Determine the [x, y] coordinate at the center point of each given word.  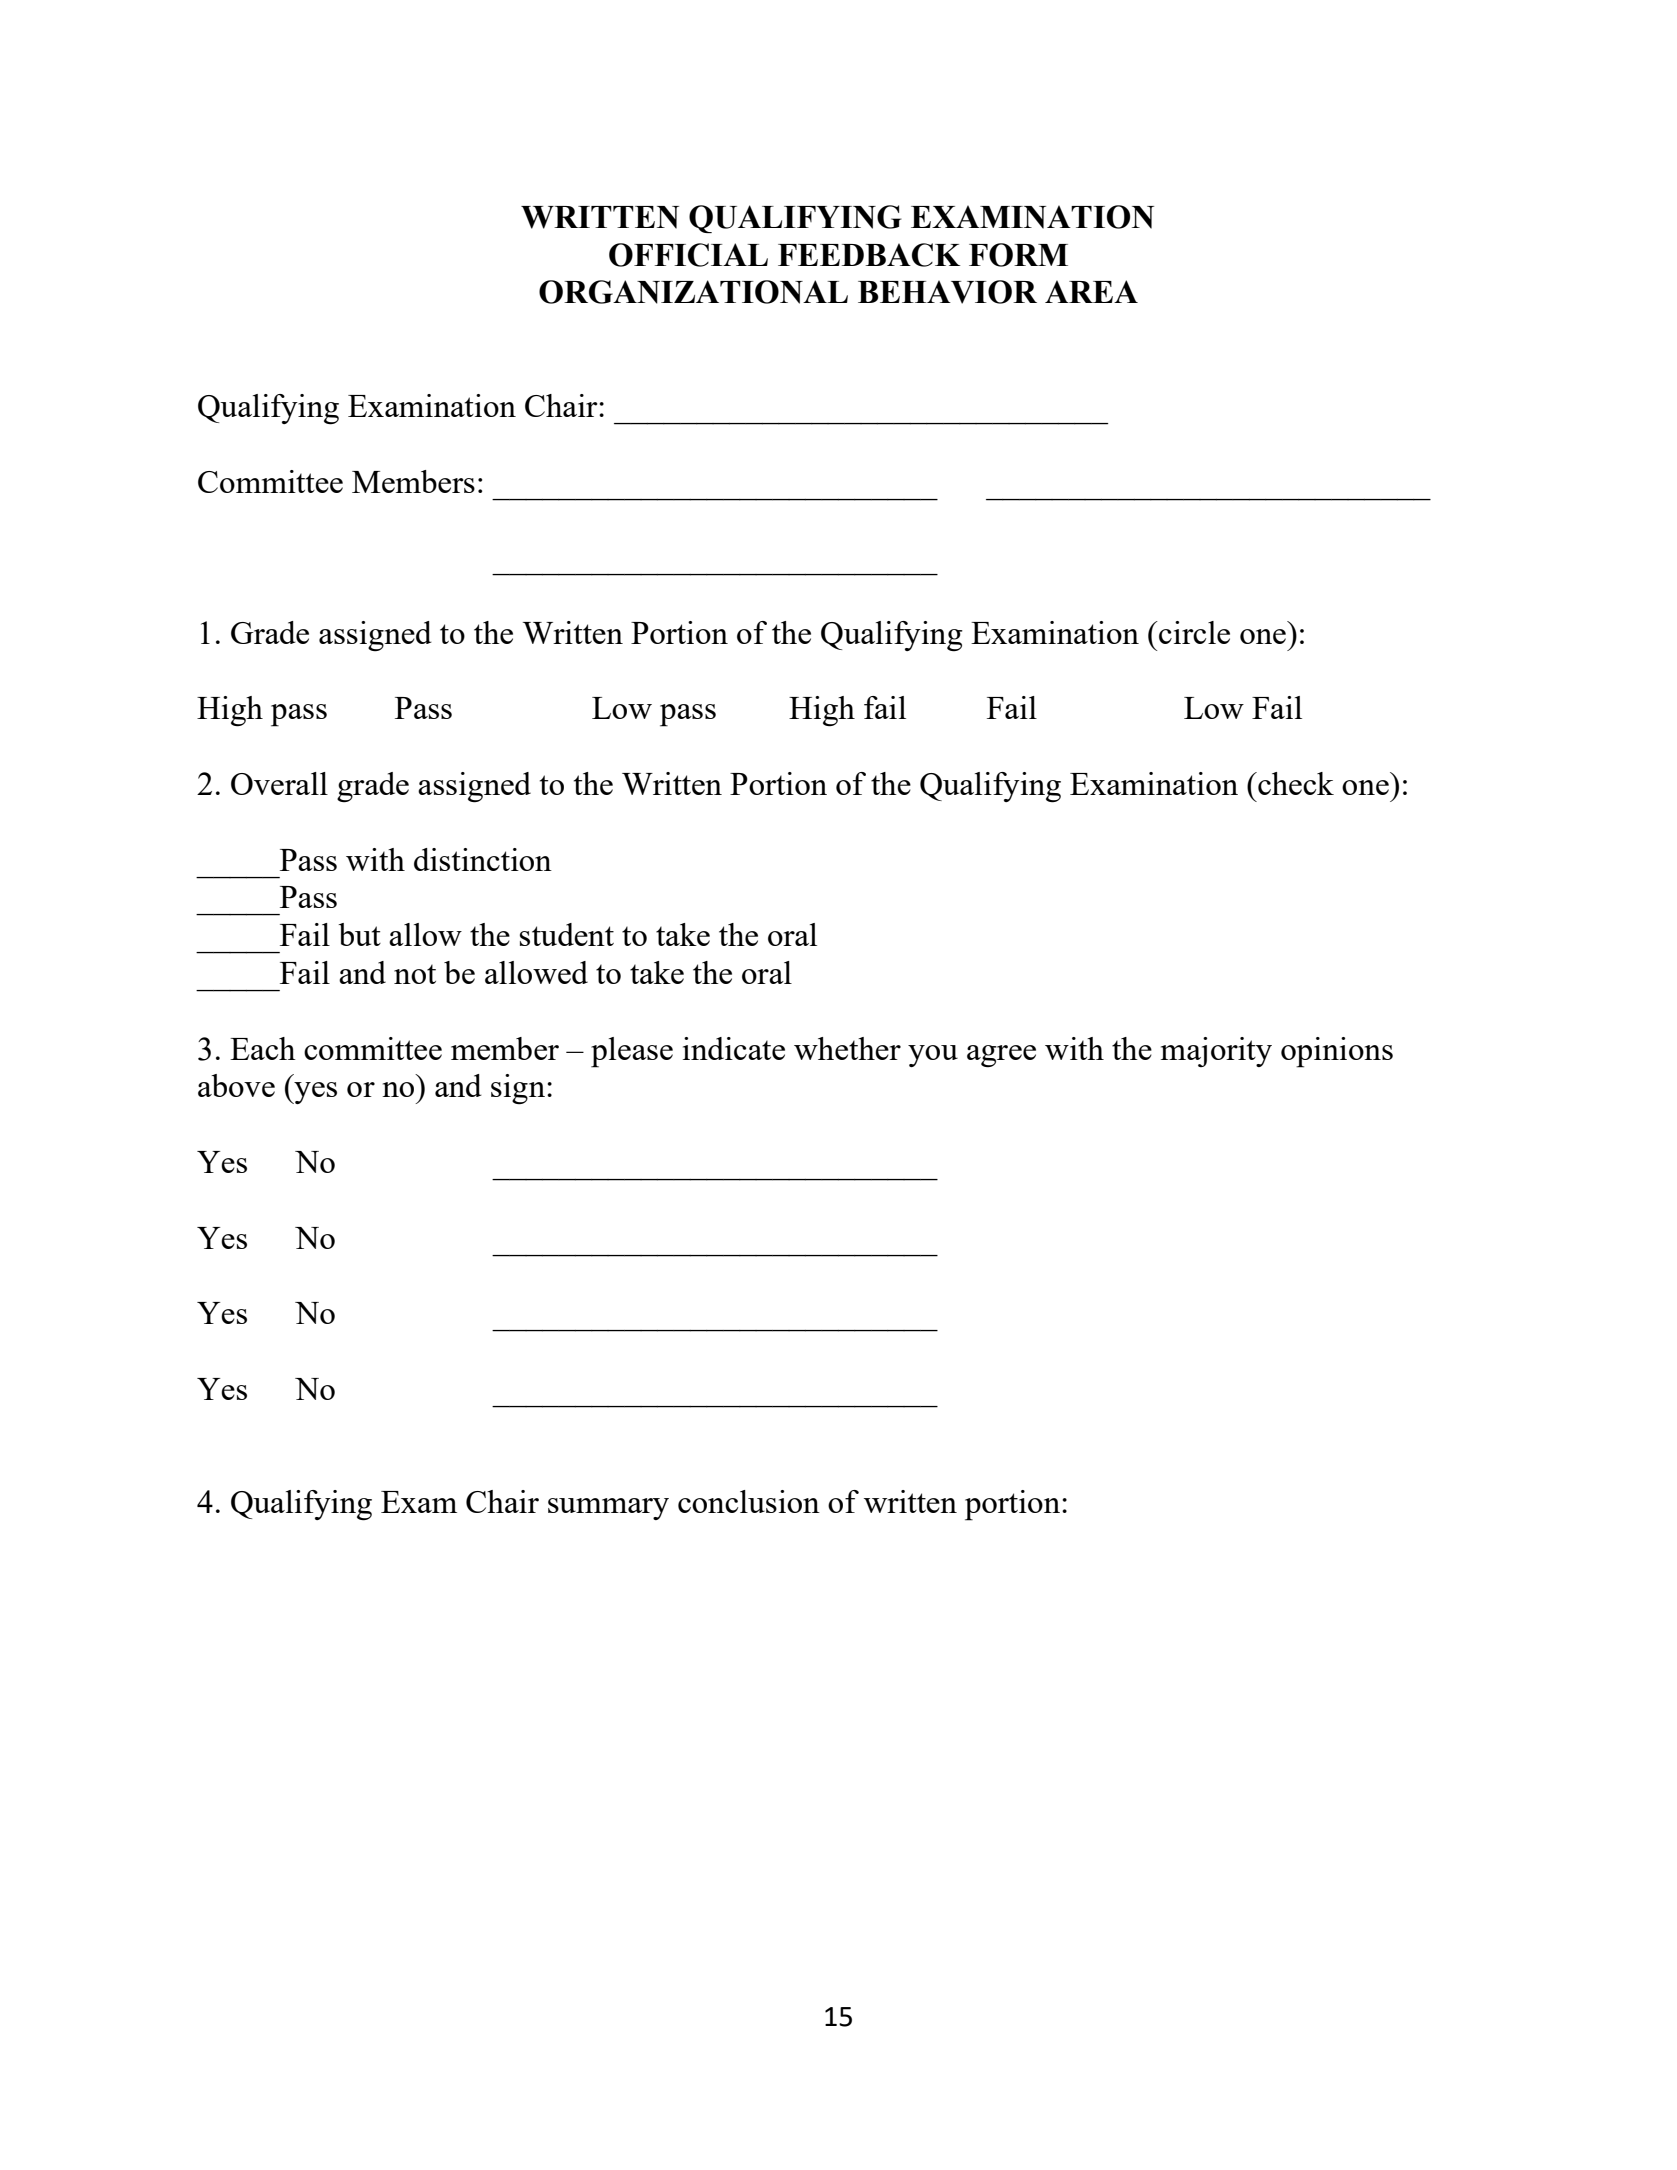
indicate [734, 1048]
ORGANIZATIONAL [693, 292]
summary [608, 1509]
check [1295, 783]
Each [263, 1048]
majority [1216, 1052]
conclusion [749, 1501]
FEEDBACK [869, 255]
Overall [279, 783]
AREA [1091, 291]
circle [1193, 632]
